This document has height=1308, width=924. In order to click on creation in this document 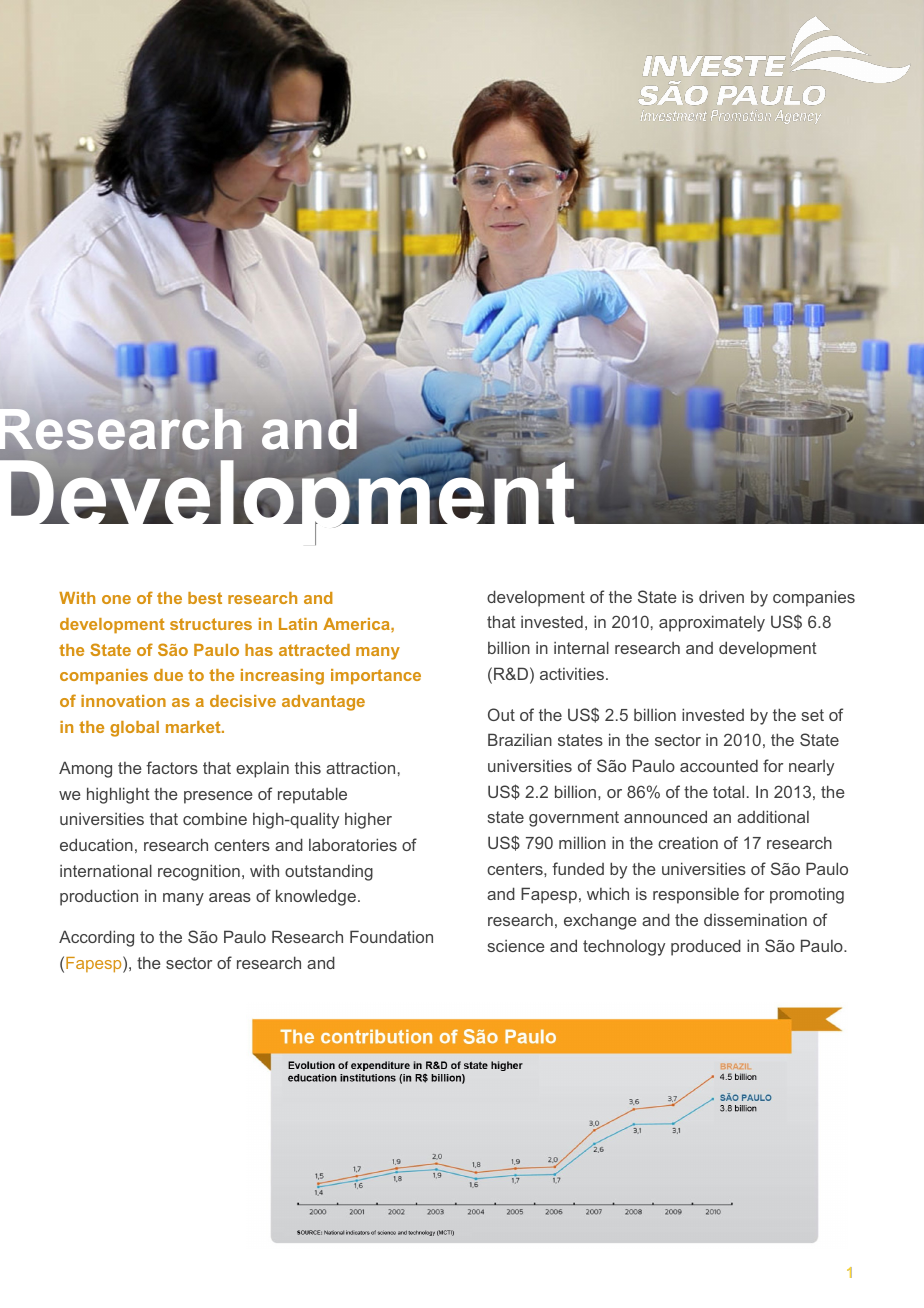, I will do `click(688, 843)`.
